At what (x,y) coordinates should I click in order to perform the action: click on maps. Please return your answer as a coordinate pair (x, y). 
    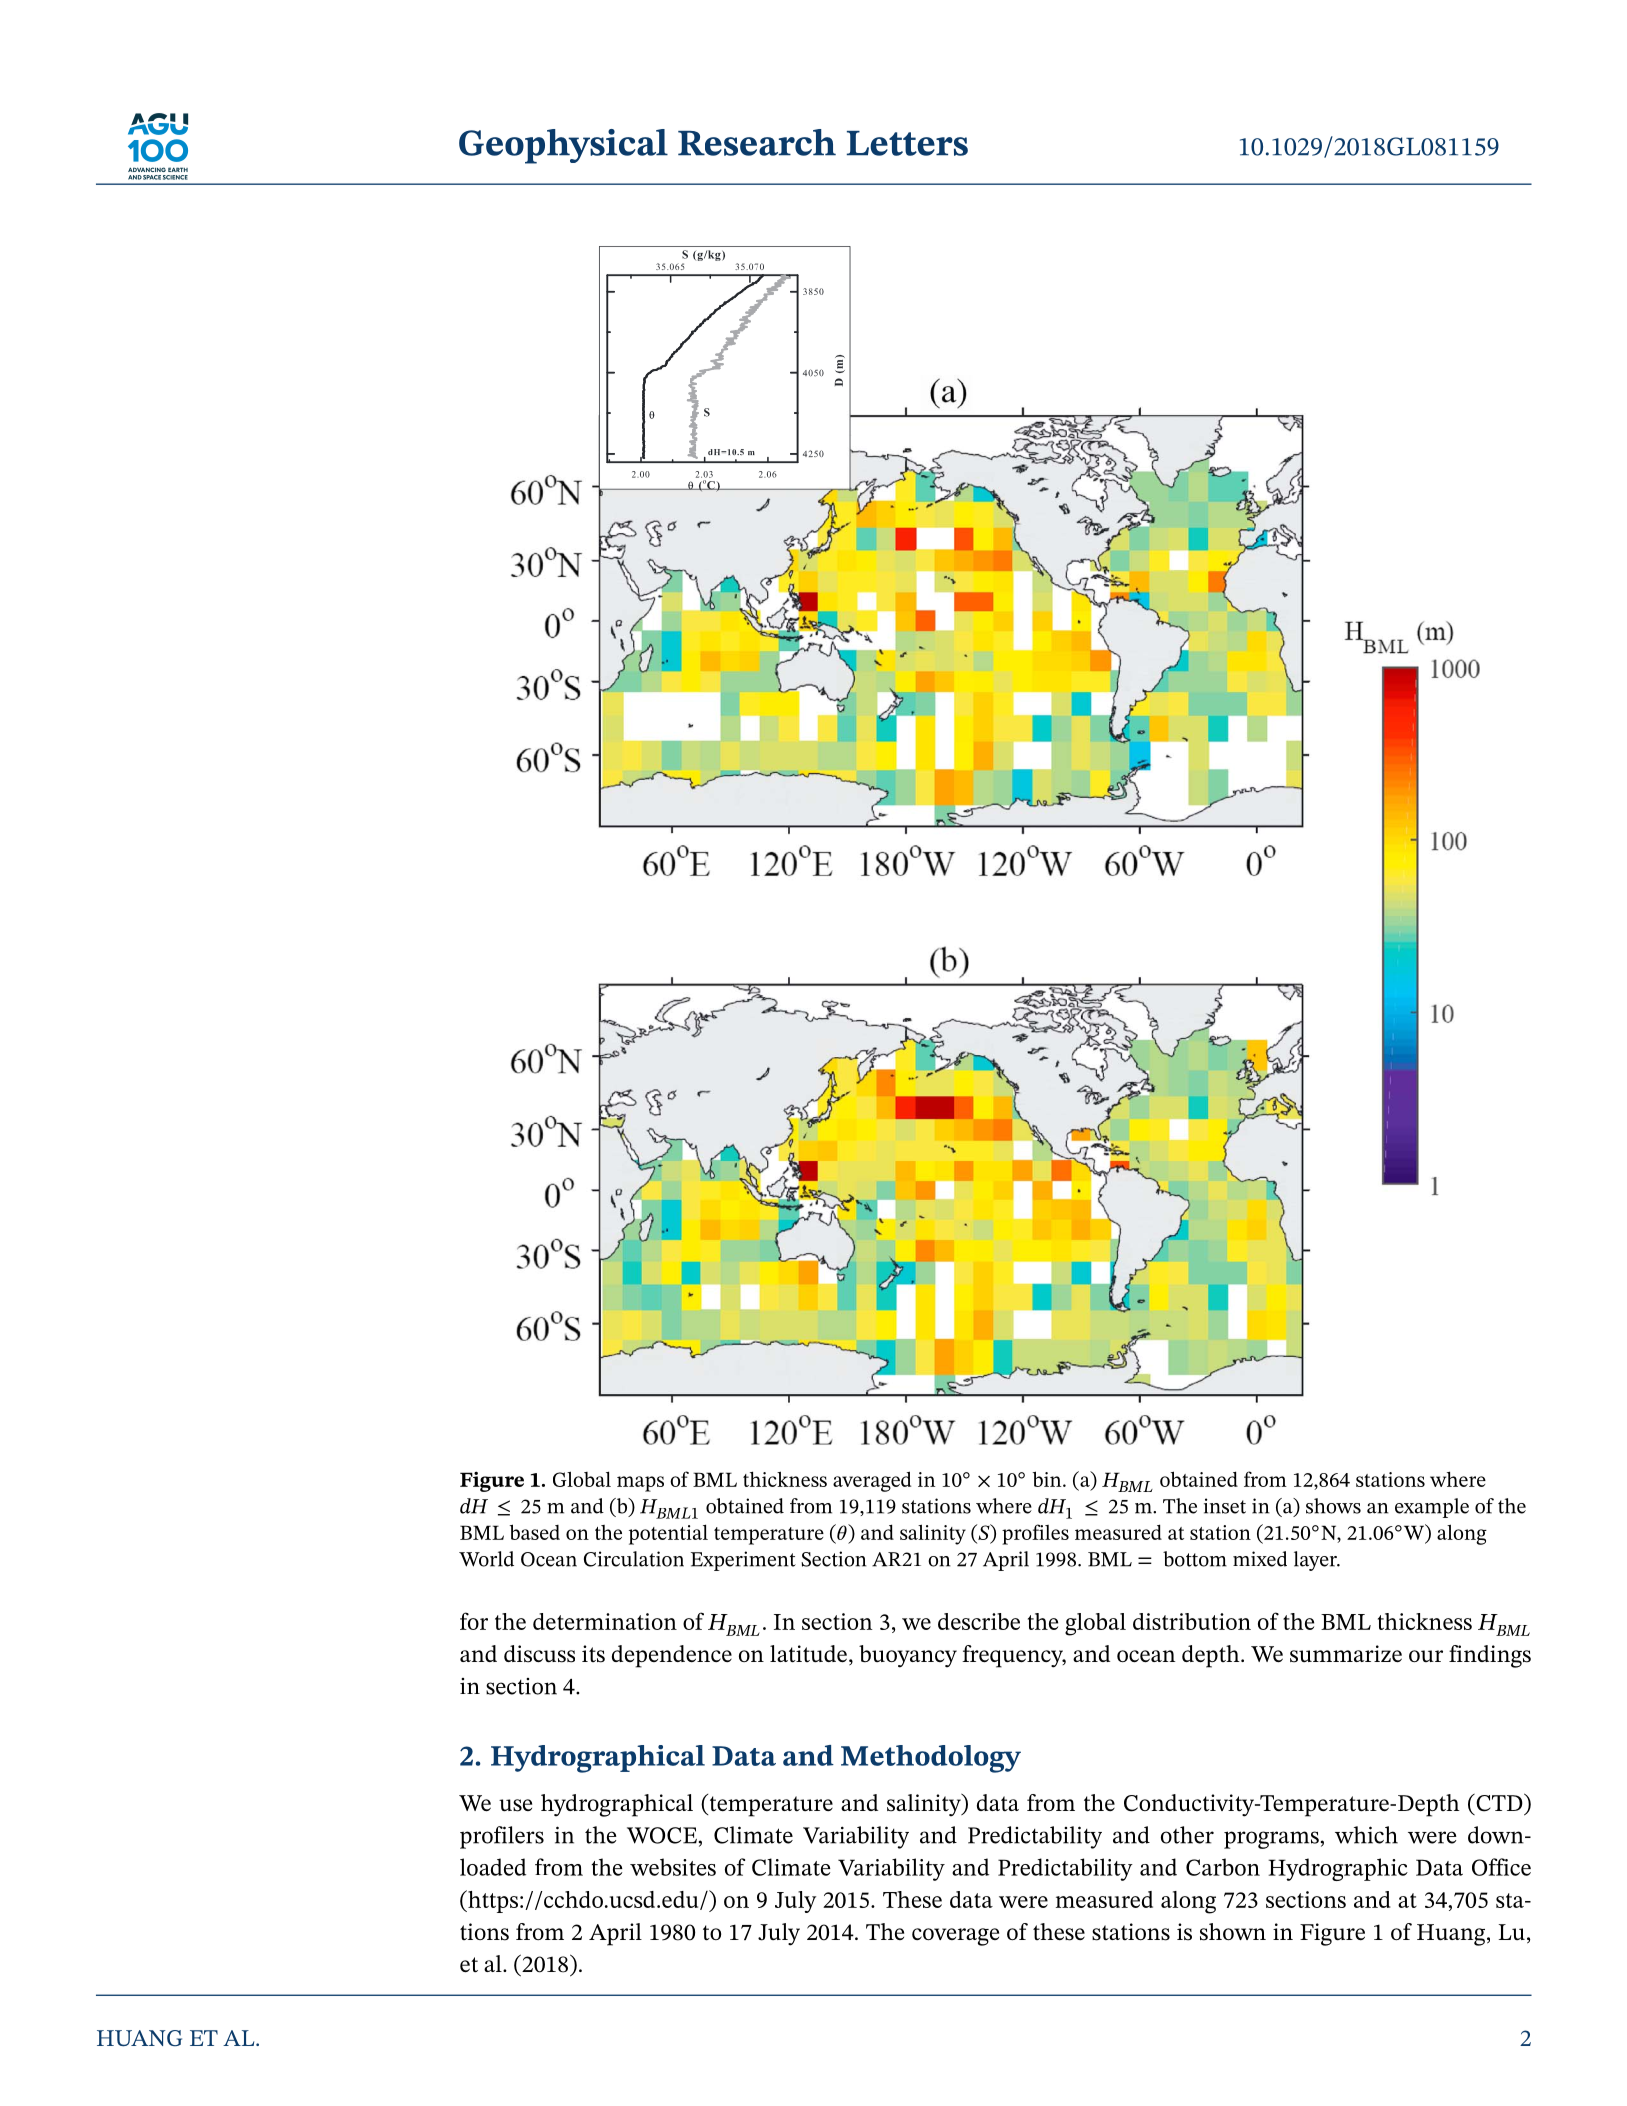
    Looking at the image, I should click on (640, 1484).
